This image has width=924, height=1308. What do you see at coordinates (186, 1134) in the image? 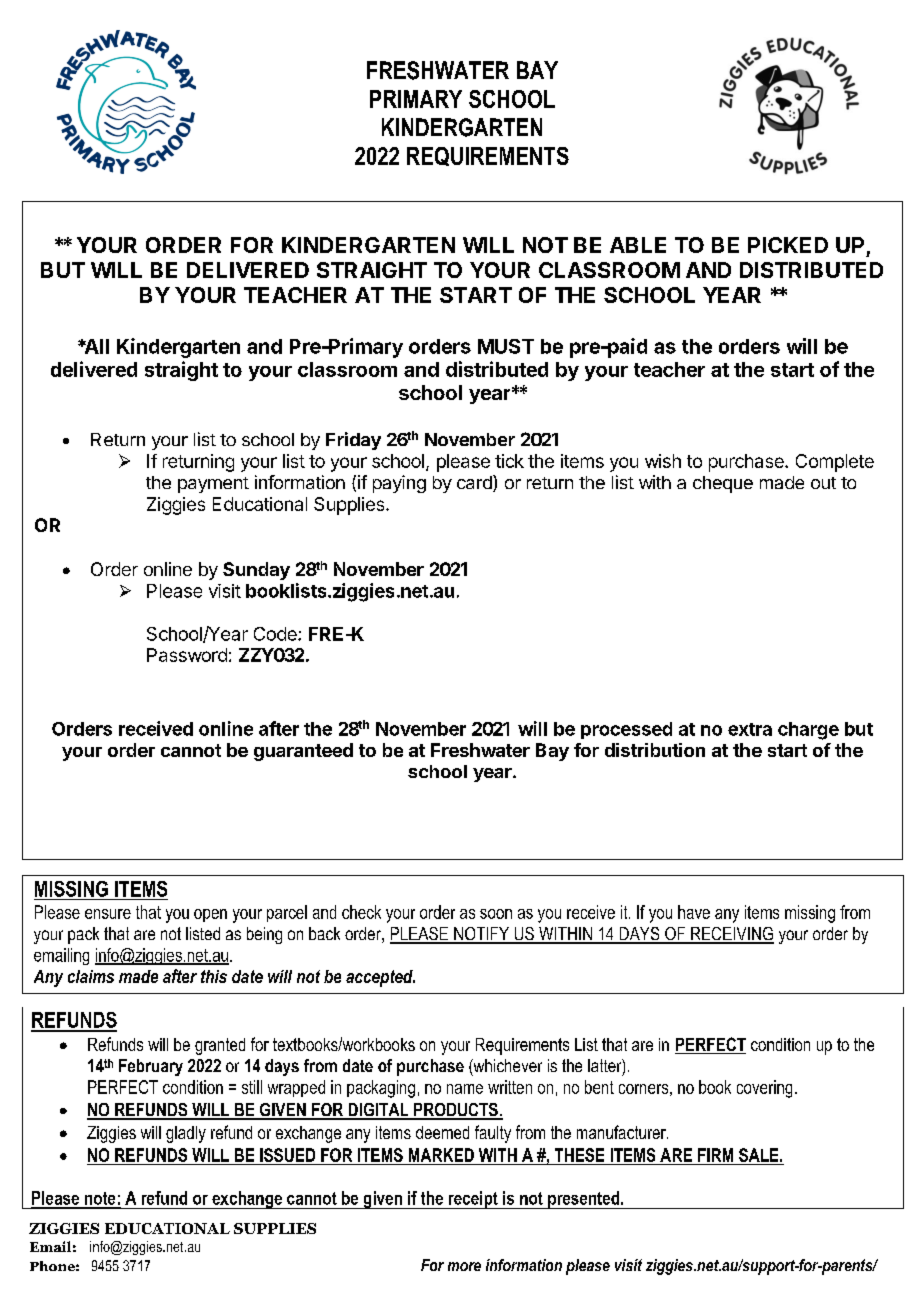
I see `gladly` at bounding box center [186, 1134].
